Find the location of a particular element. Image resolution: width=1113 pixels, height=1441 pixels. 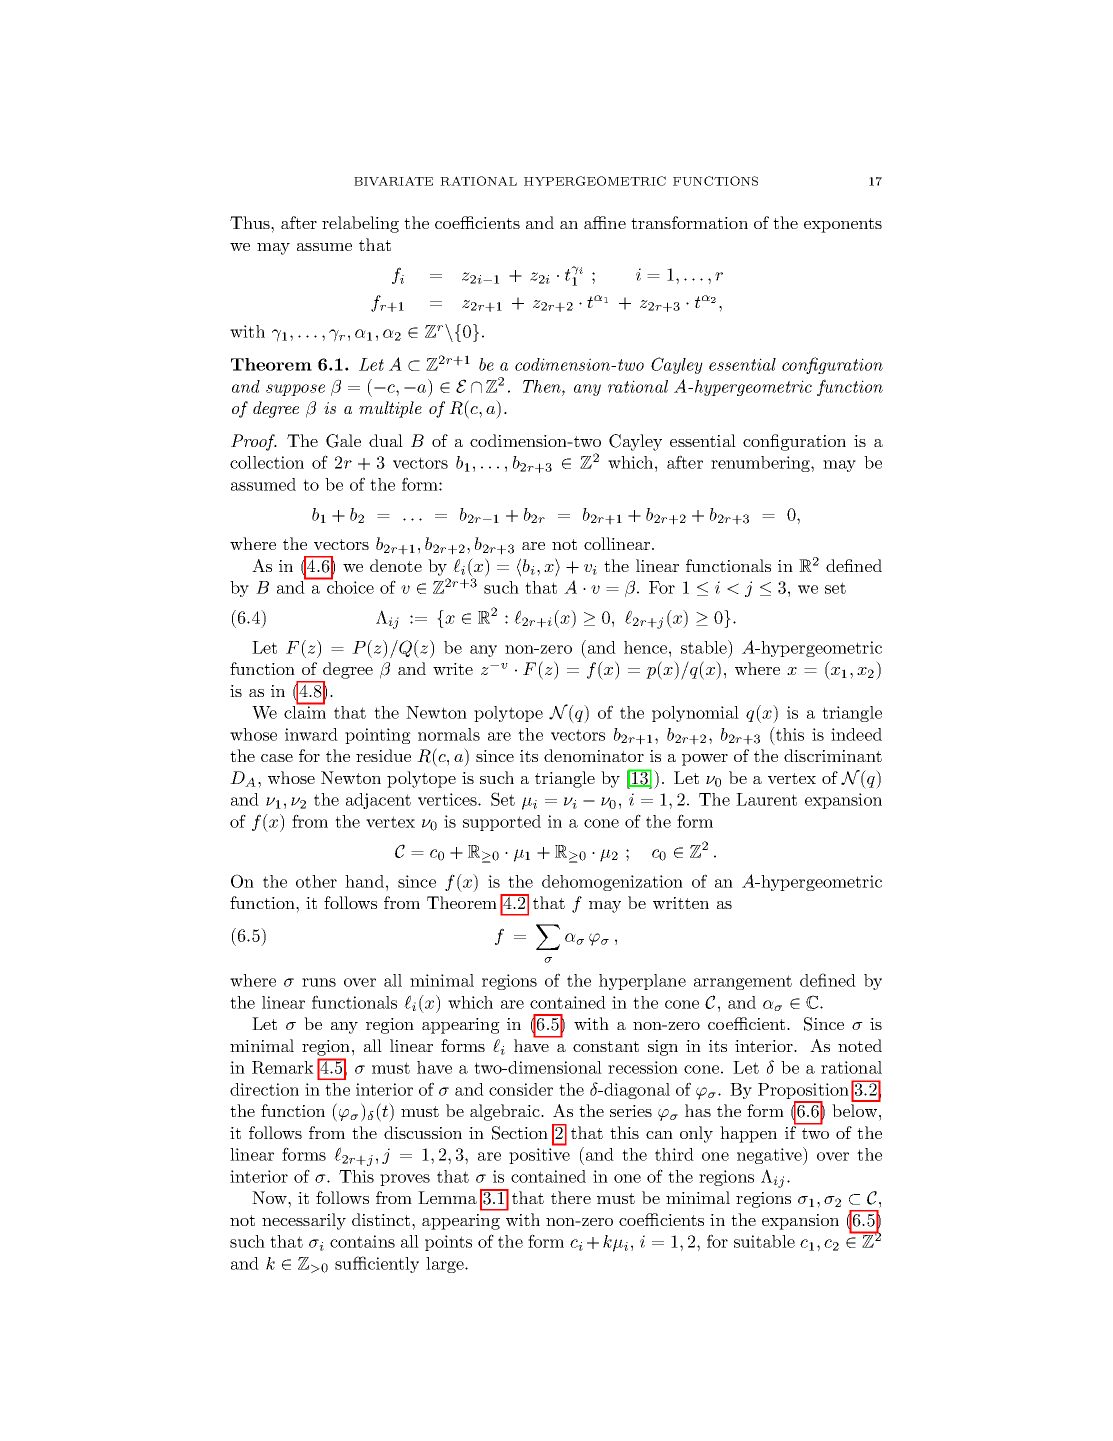

relabeling is located at coordinates (360, 224).
